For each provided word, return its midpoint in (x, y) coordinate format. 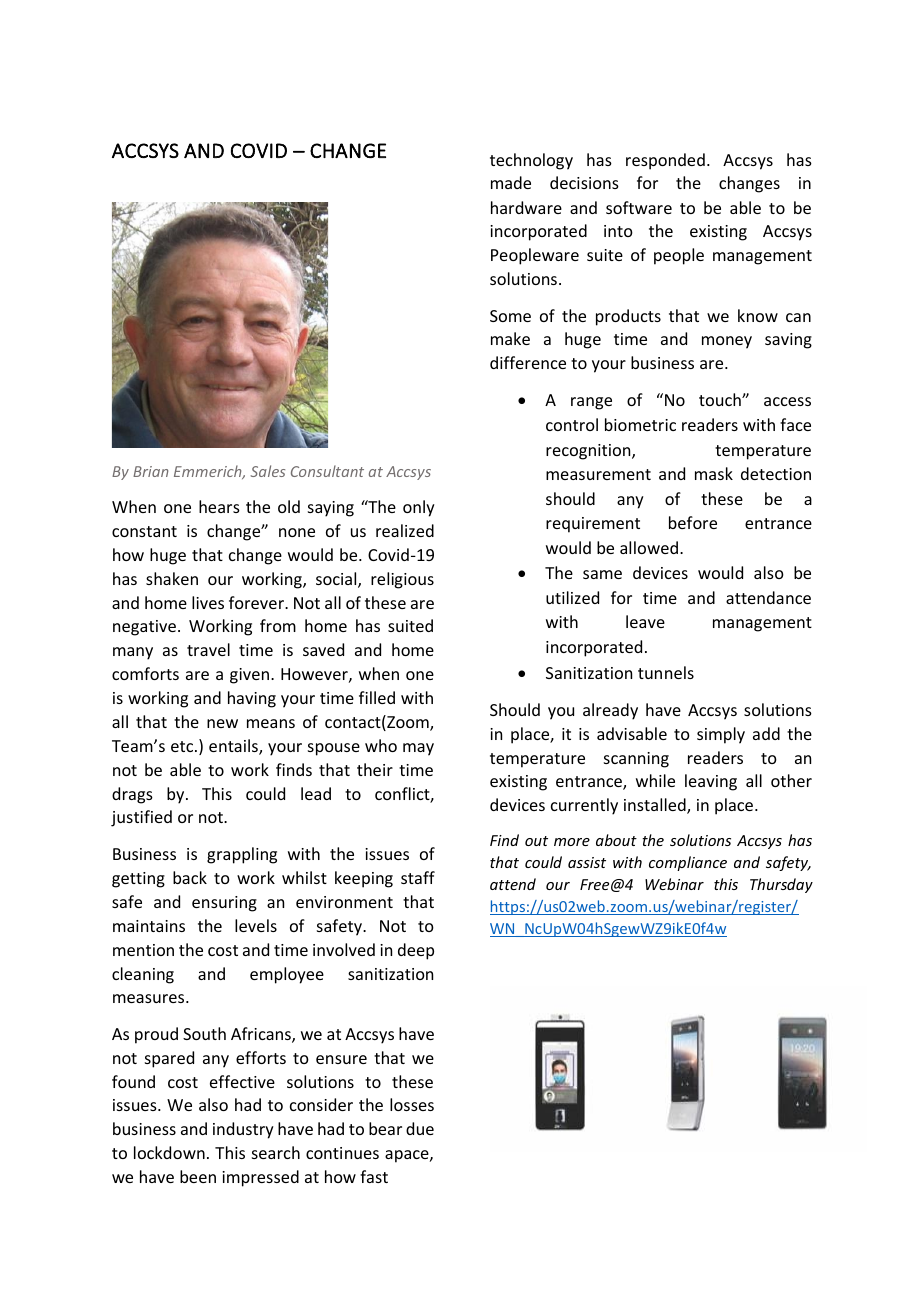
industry (243, 1130)
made (511, 182)
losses (412, 1104)
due (420, 1128)
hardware (526, 207)
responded (665, 161)
